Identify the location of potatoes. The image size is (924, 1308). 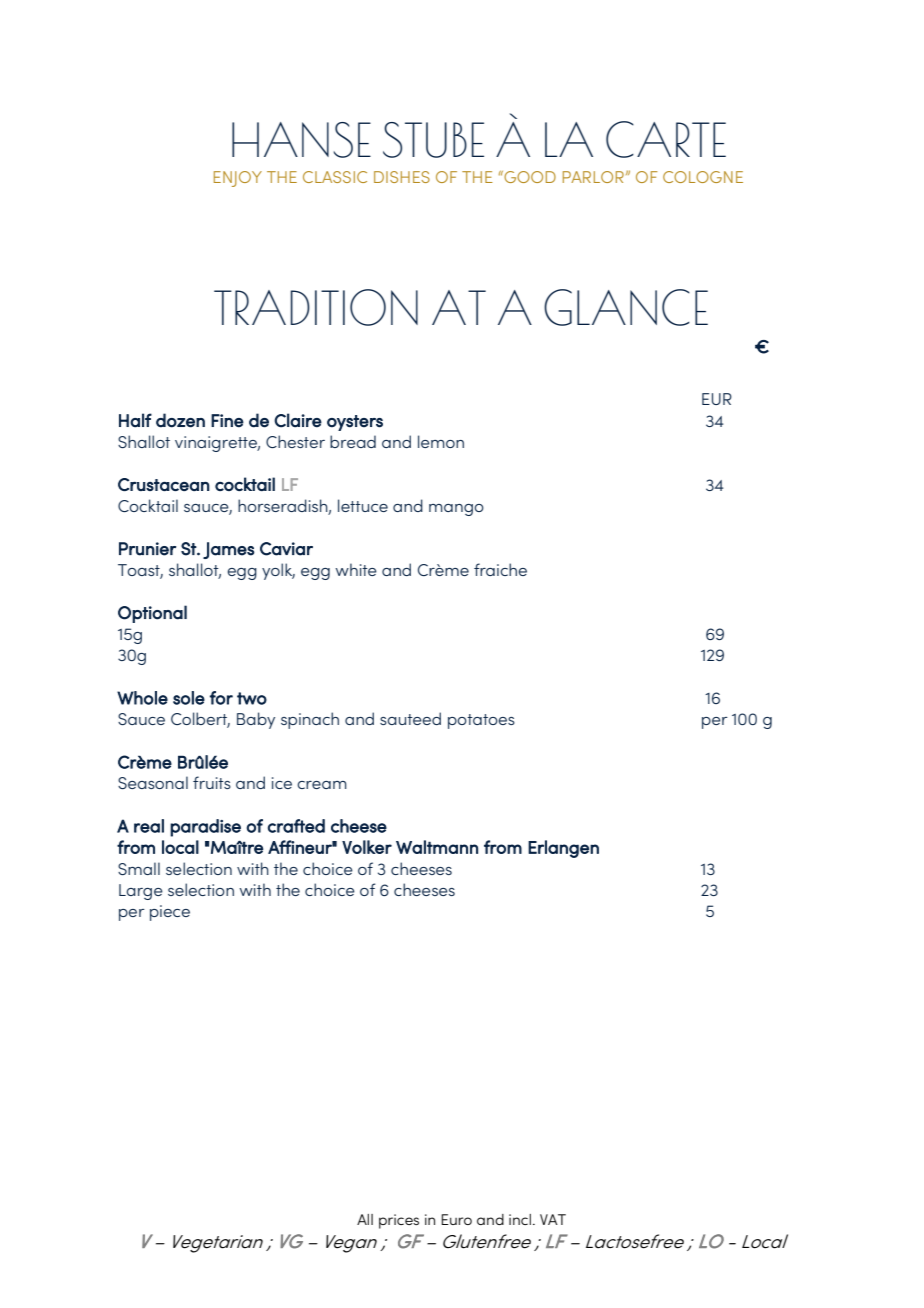
(481, 721).
